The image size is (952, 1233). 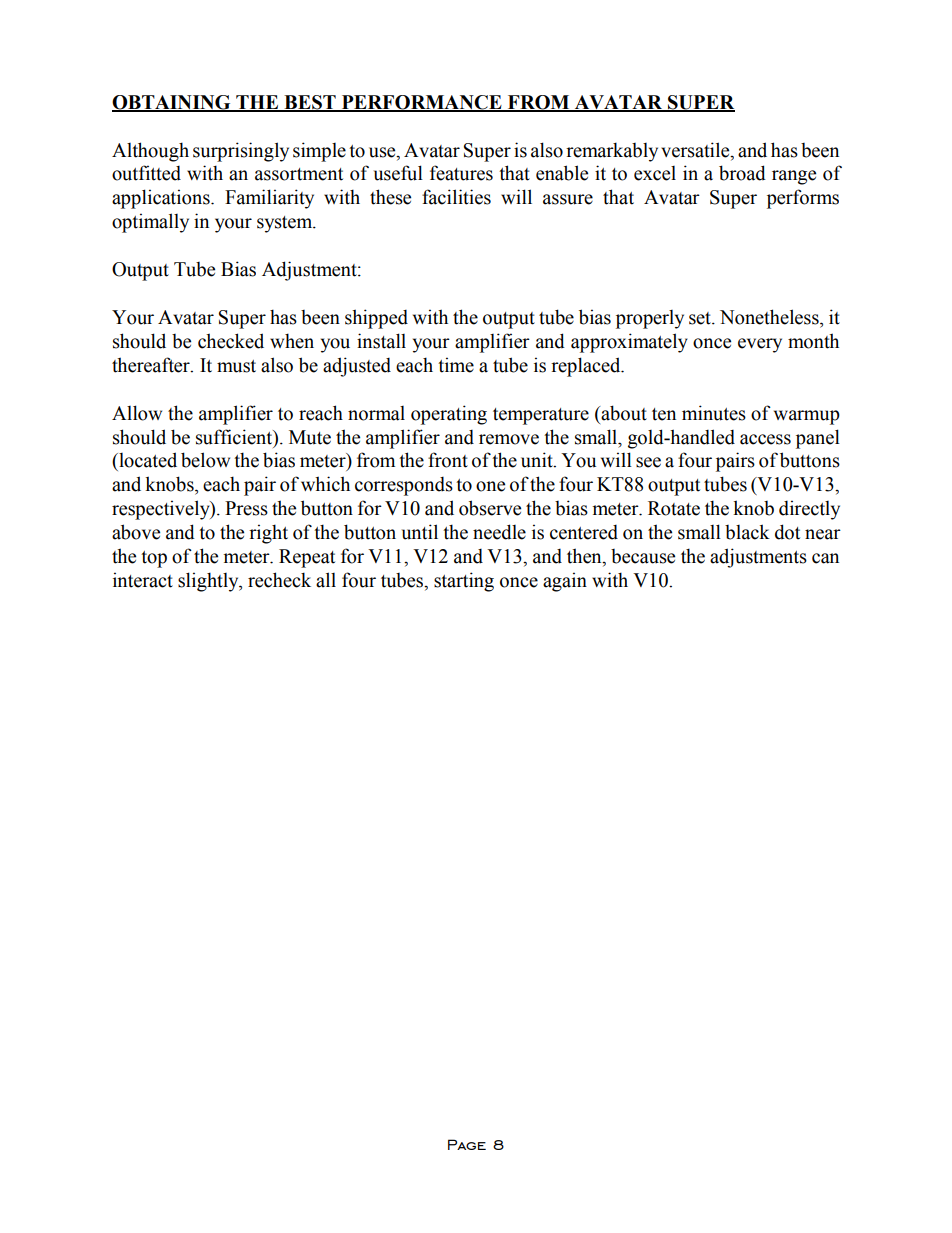 I want to click on starting, so click(x=464, y=582).
